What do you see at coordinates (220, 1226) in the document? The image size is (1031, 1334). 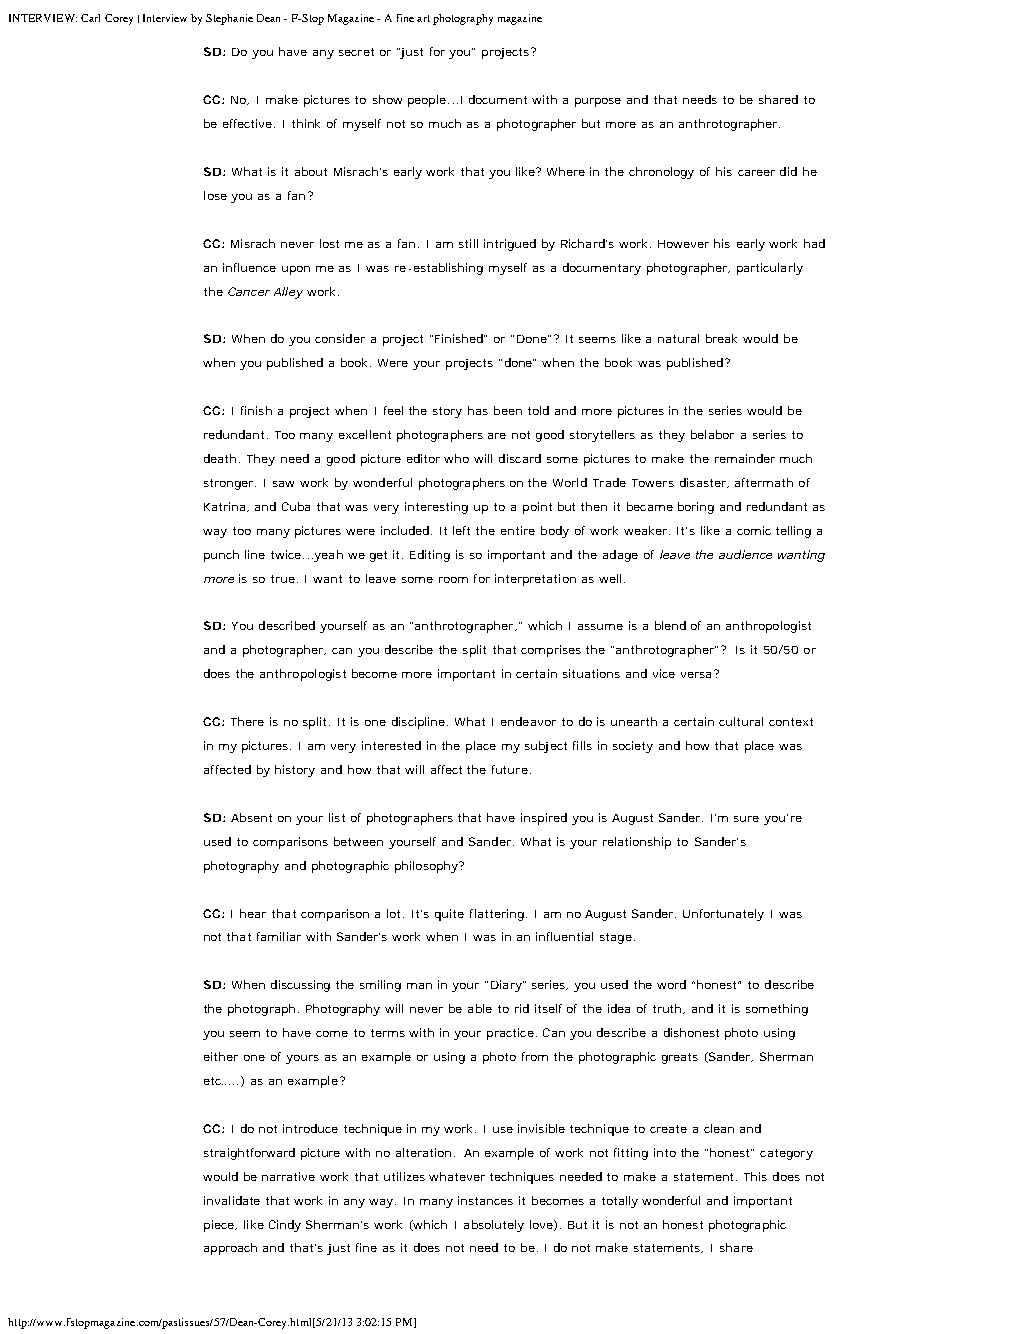 I see `piece` at bounding box center [220, 1226].
